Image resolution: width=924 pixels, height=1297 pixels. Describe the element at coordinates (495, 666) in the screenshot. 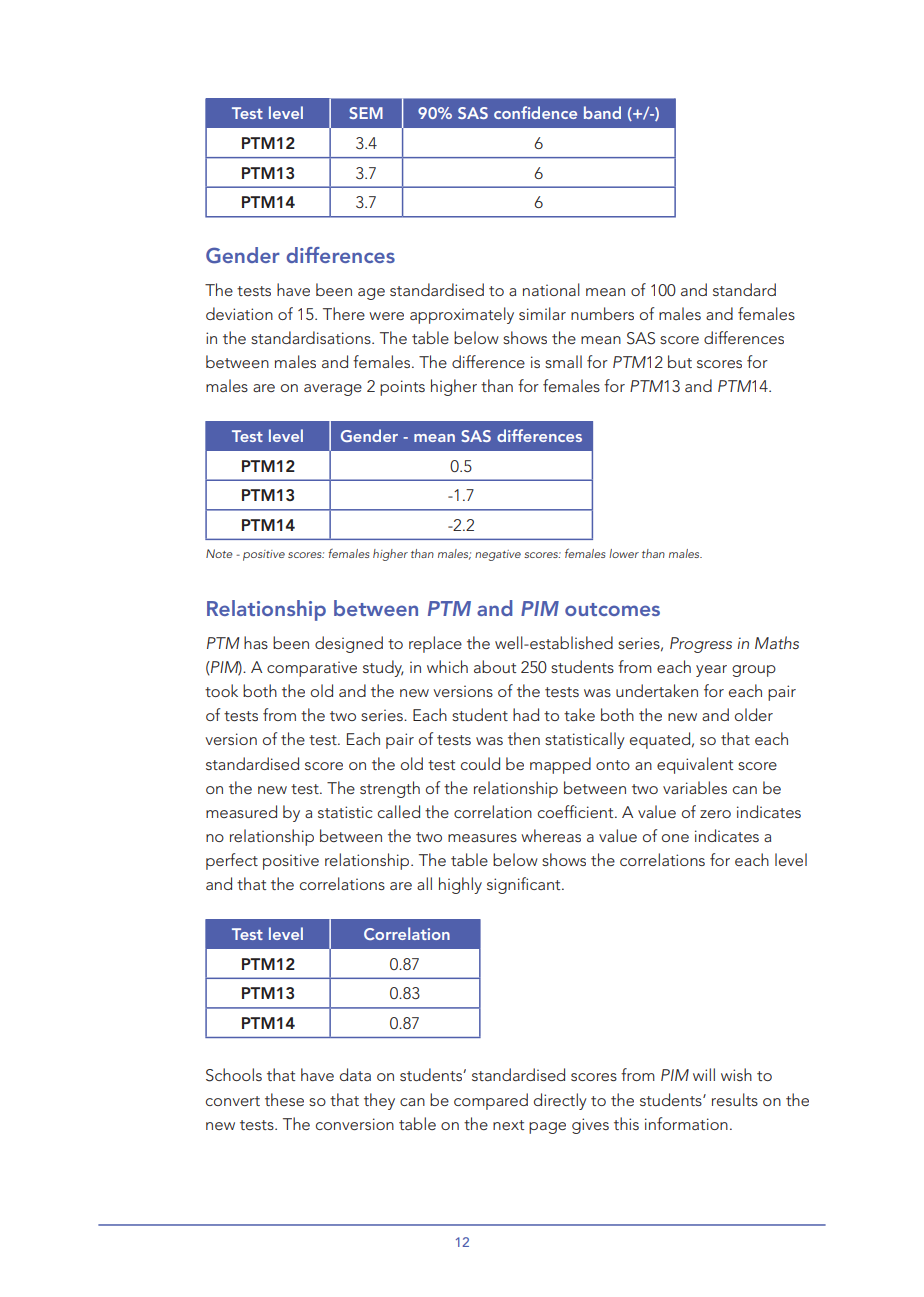

I see `about` at that location.
